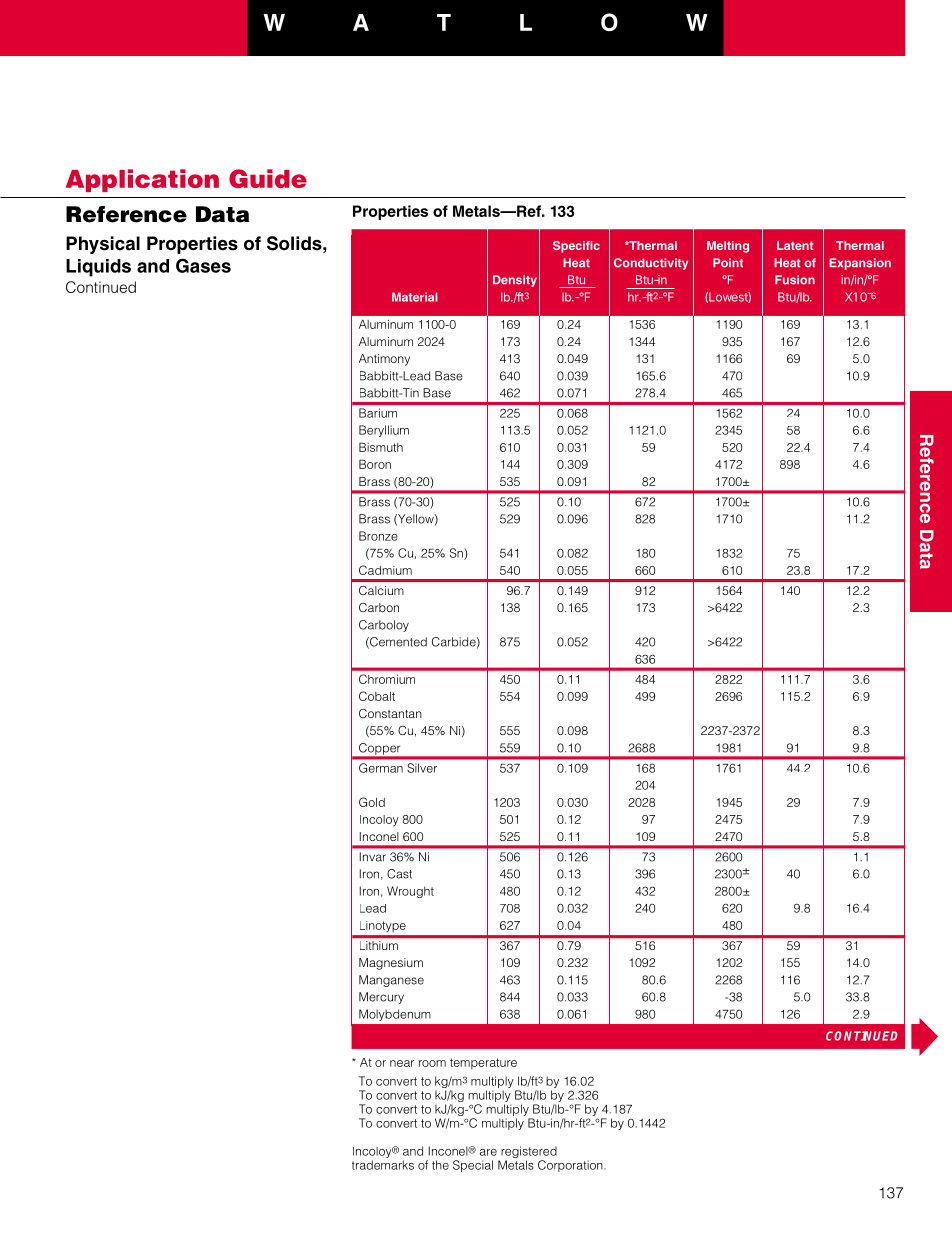 Image resolution: width=952 pixels, height=1233 pixels. Describe the element at coordinates (795, 280) in the screenshot. I see `Fusion` at that location.
